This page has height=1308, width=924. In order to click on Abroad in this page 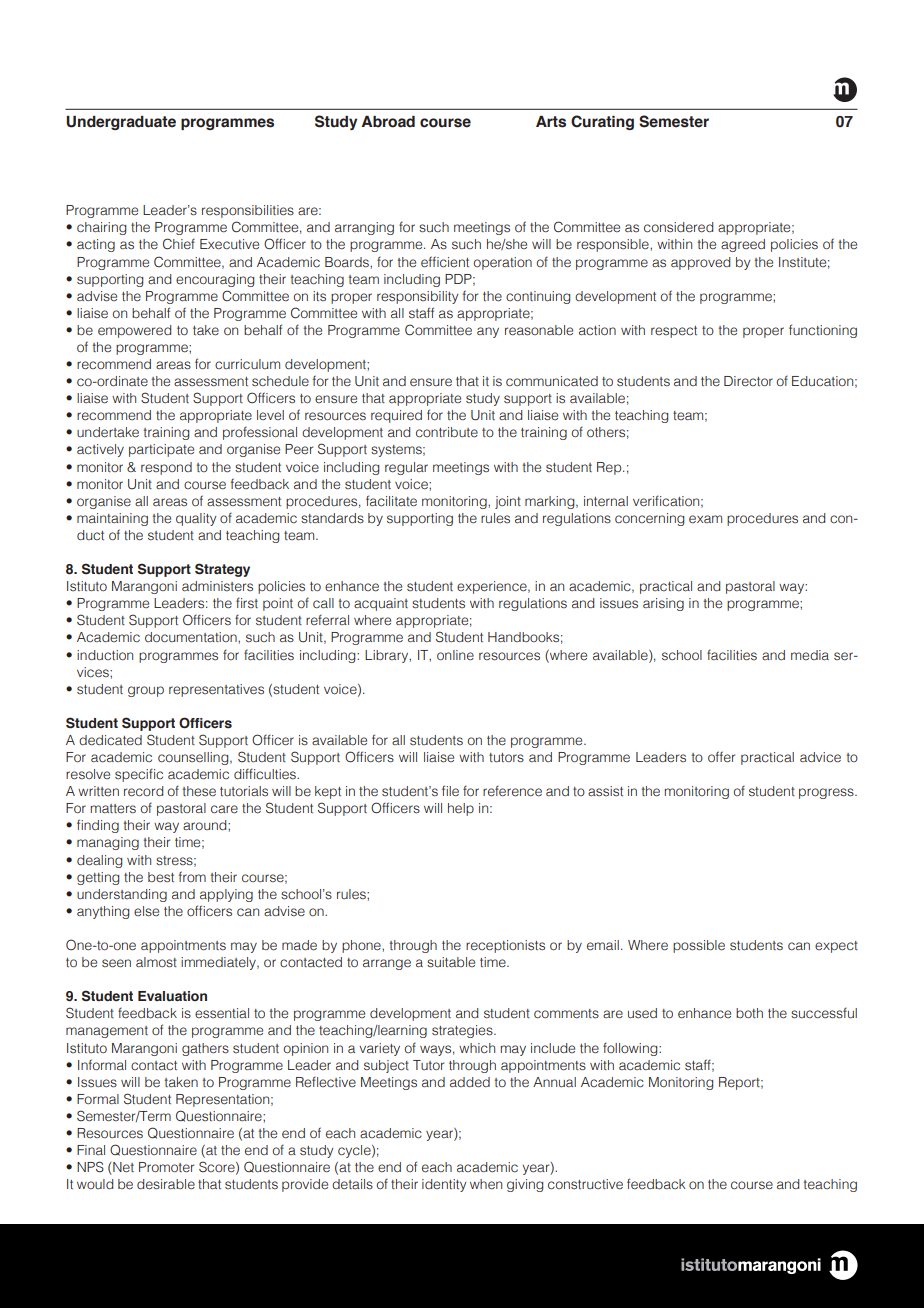, I will do `click(388, 122)`.
